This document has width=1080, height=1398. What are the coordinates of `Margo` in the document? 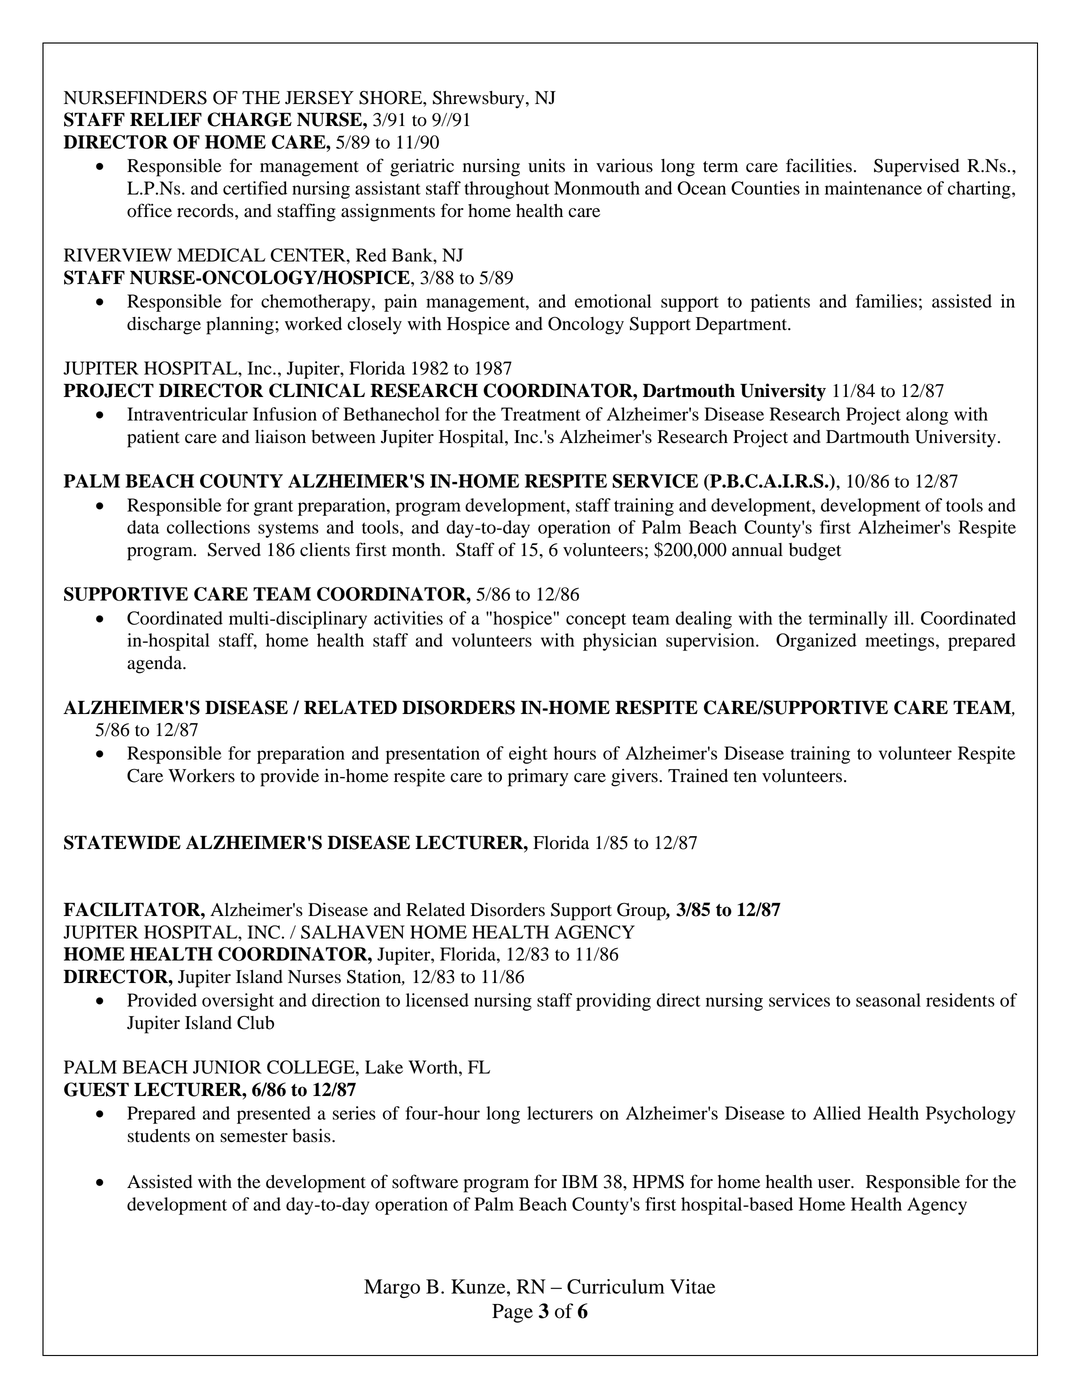 It's located at (392, 1288).
